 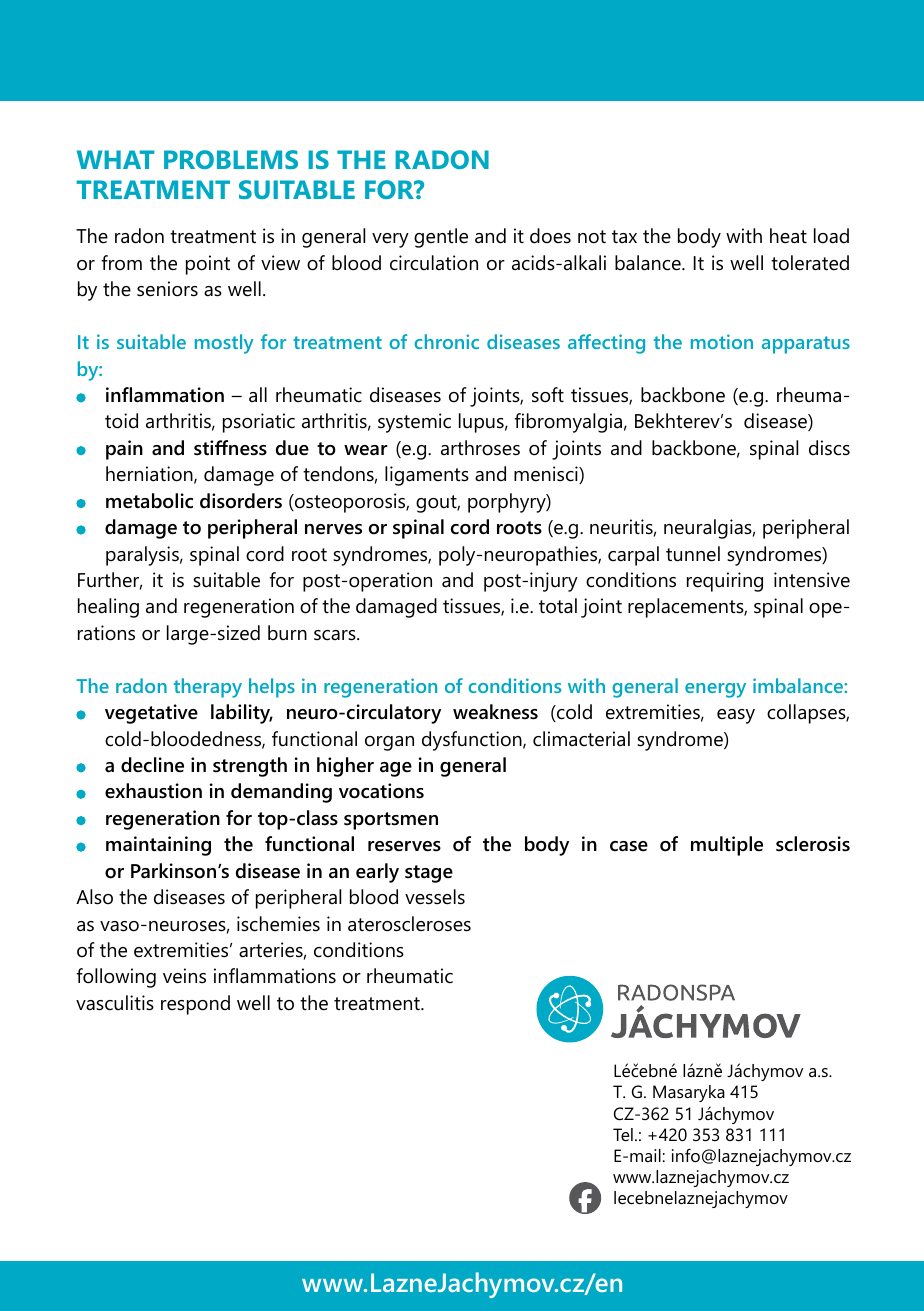 I want to click on sclerosis, so click(x=813, y=844).
